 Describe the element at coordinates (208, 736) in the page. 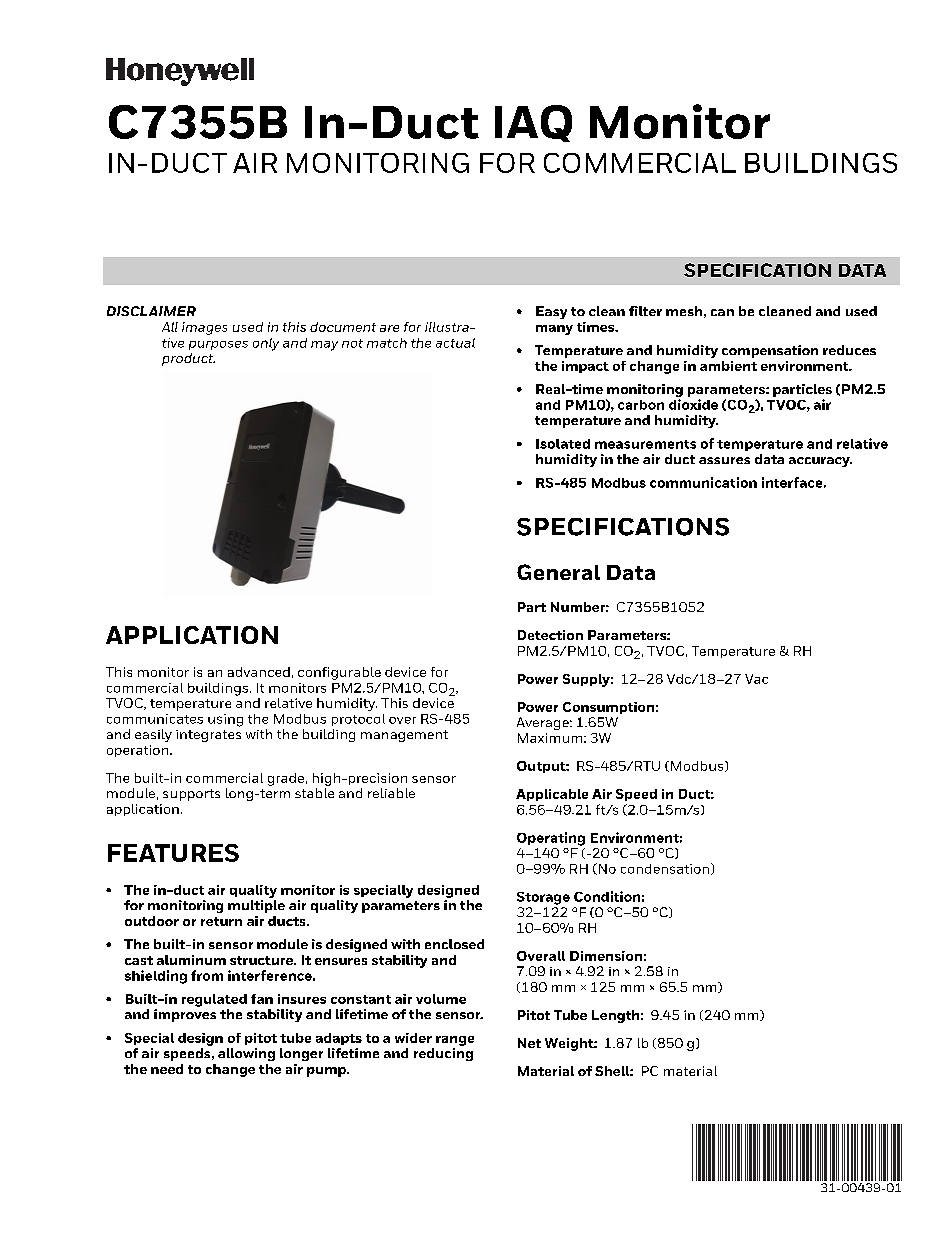

I see `integrates` at that location.
